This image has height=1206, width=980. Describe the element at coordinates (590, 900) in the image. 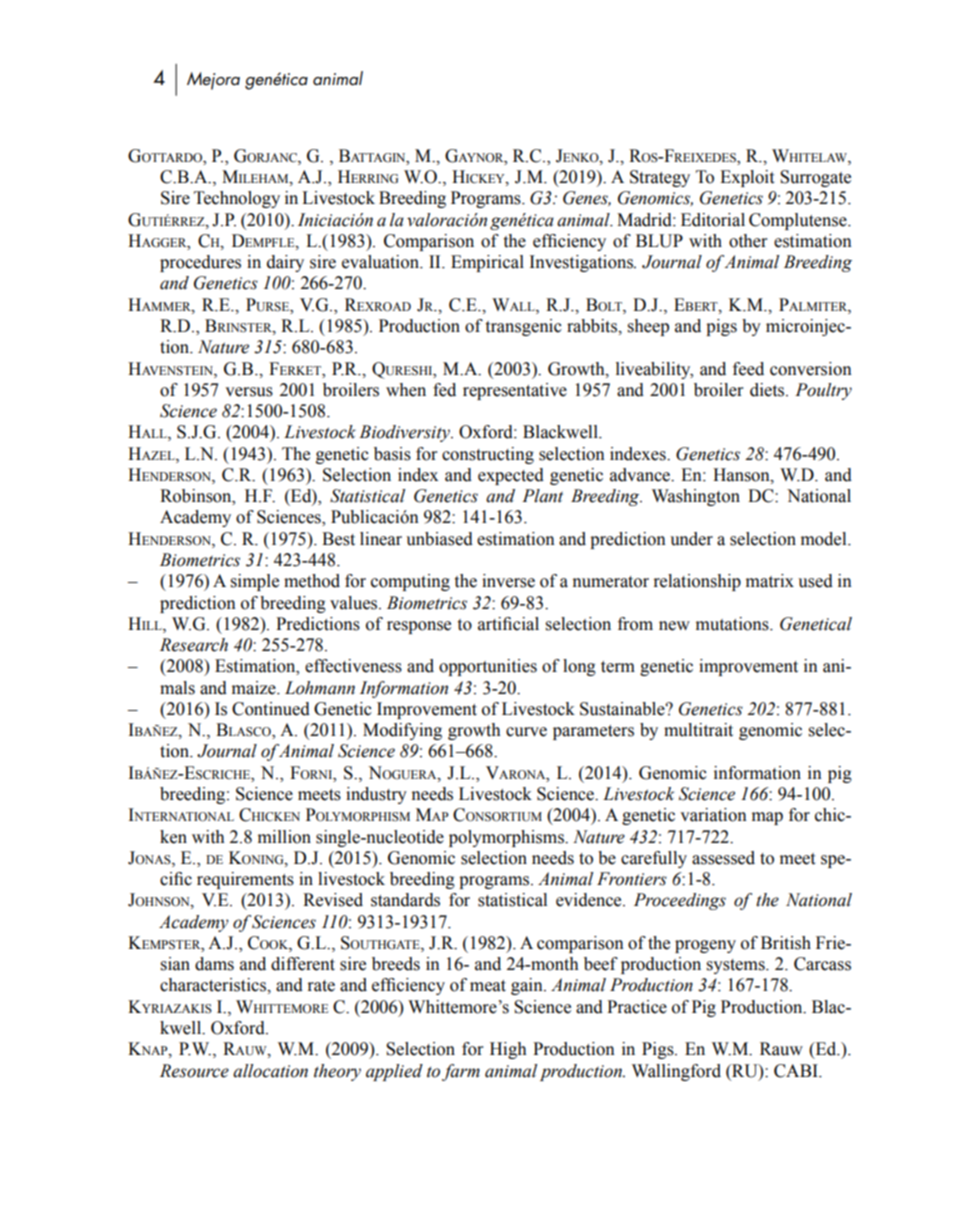

I see `evidence` at that location.
